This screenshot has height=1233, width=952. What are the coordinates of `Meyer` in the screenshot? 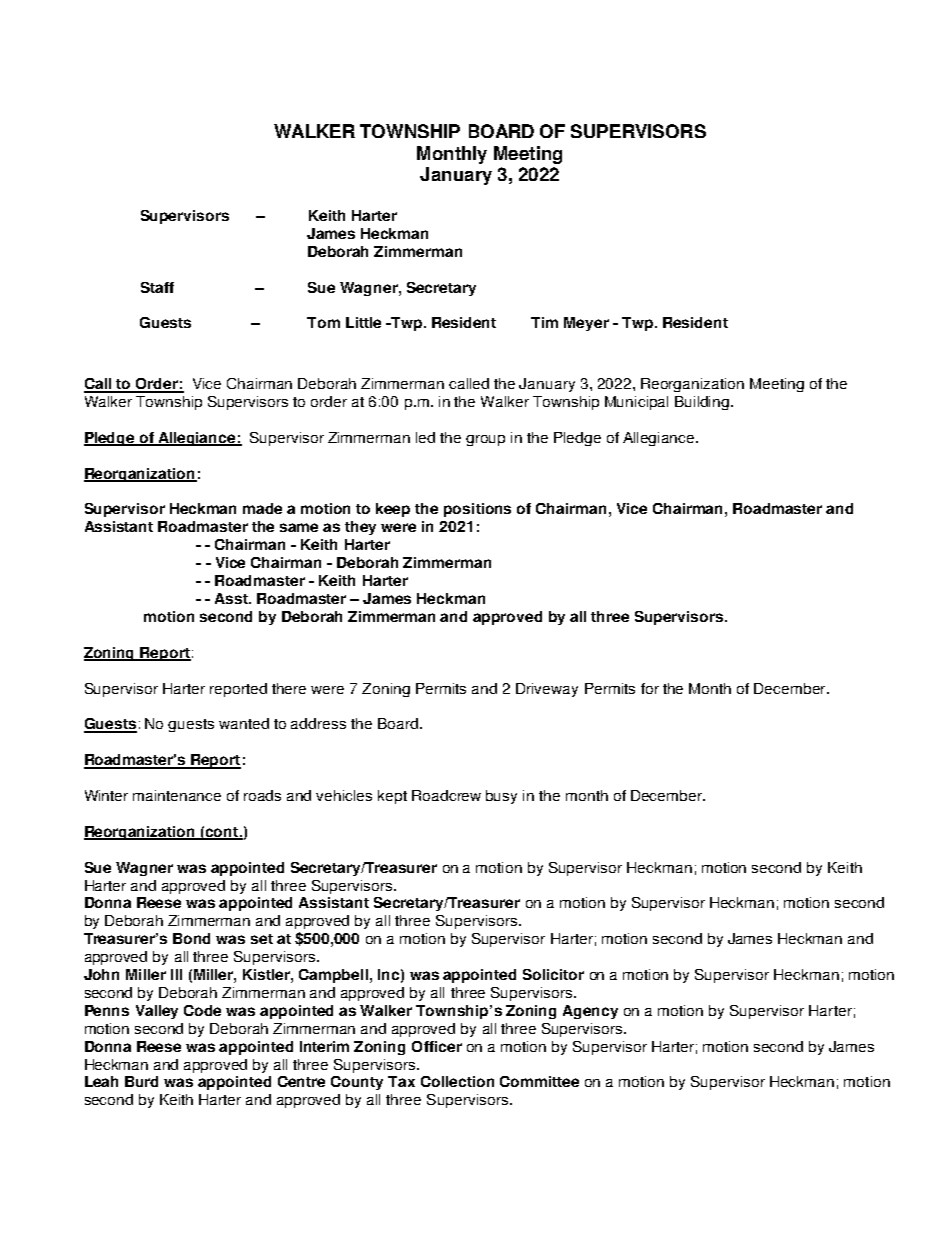 It's located at (586, 324).
